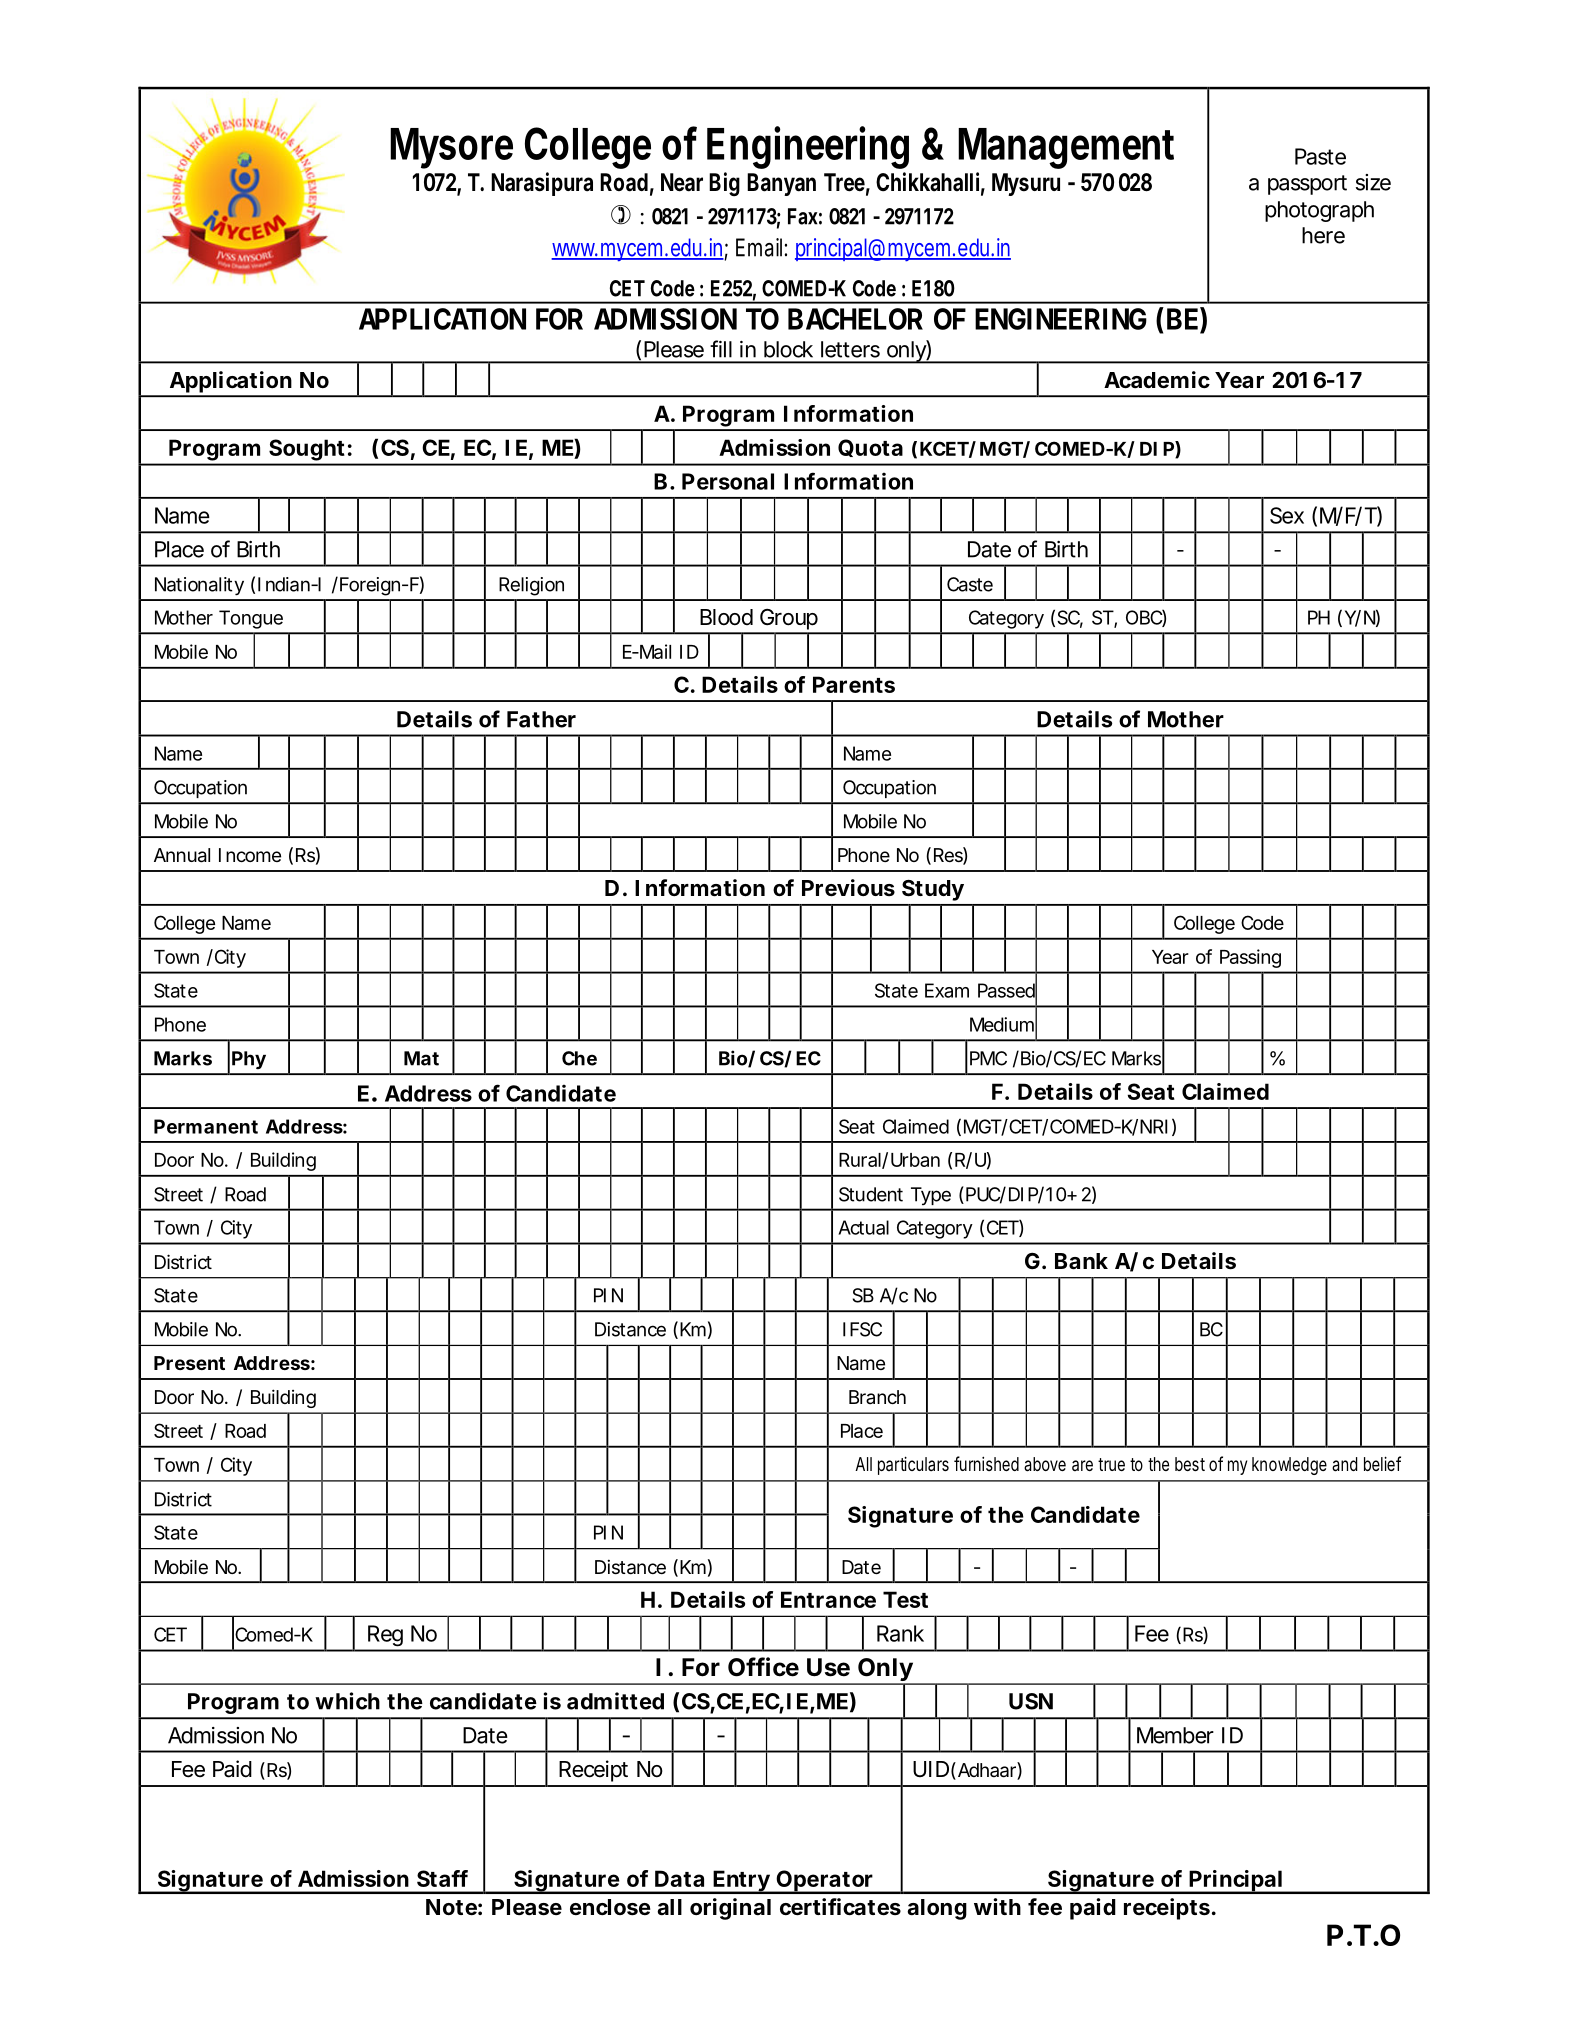 This page has width=1570, height=2032. What do you see at coordinates (854, 684) in the page?
I see `Parents` at bounding box center [854, 684].
